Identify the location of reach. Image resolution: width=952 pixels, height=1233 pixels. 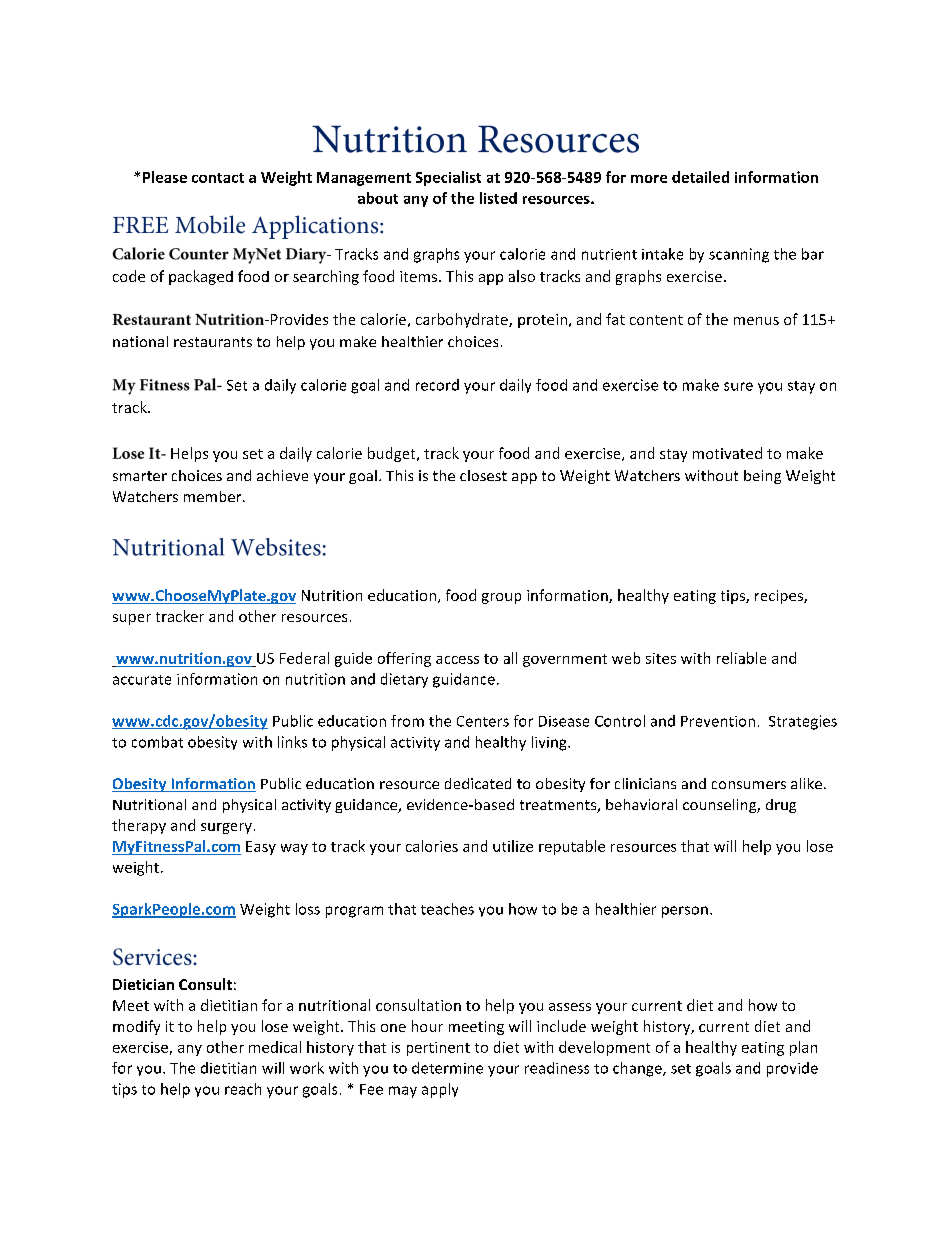
(243, 1089).
